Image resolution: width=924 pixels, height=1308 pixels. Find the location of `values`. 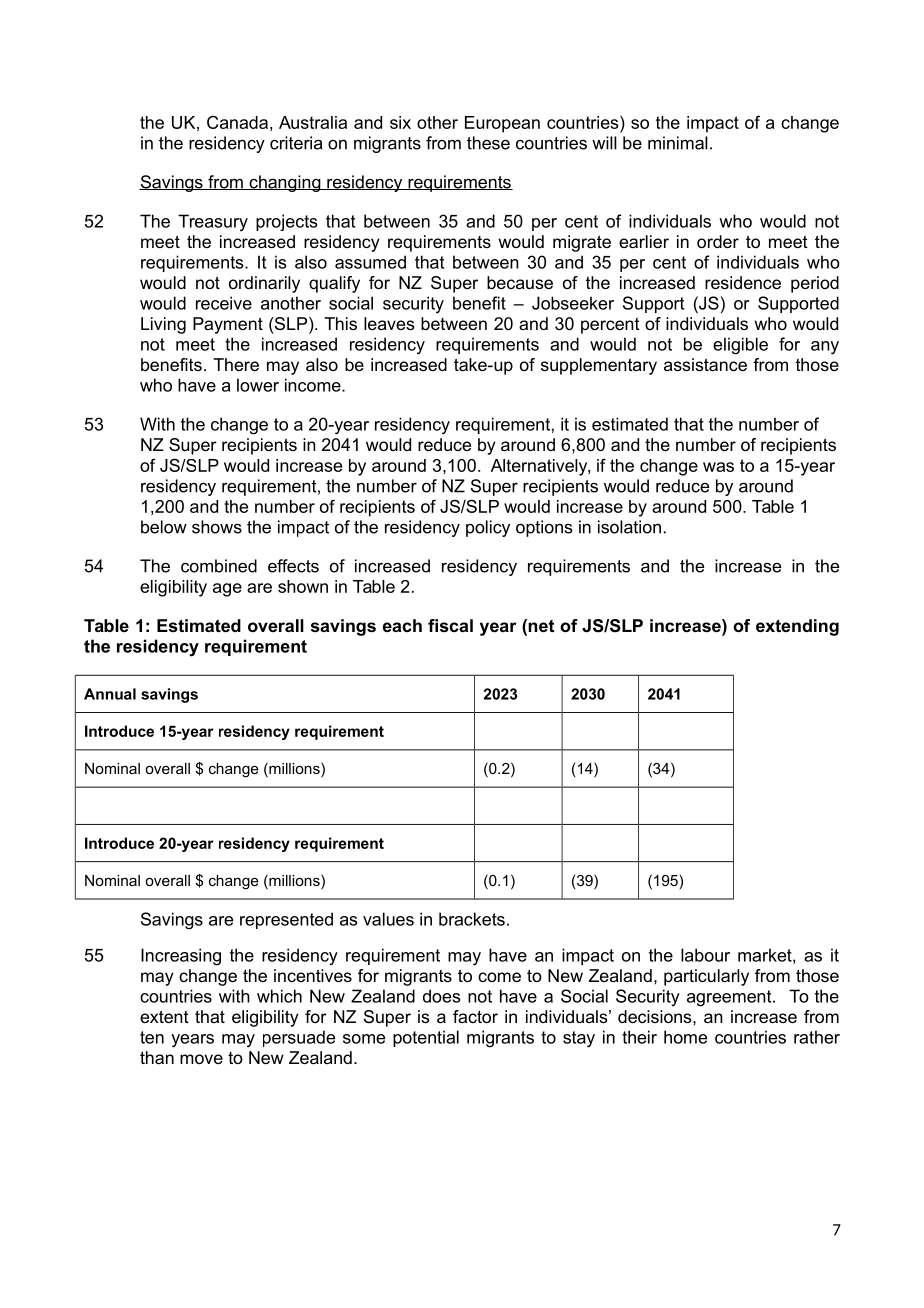

values is located at coordinates (388, 919).
